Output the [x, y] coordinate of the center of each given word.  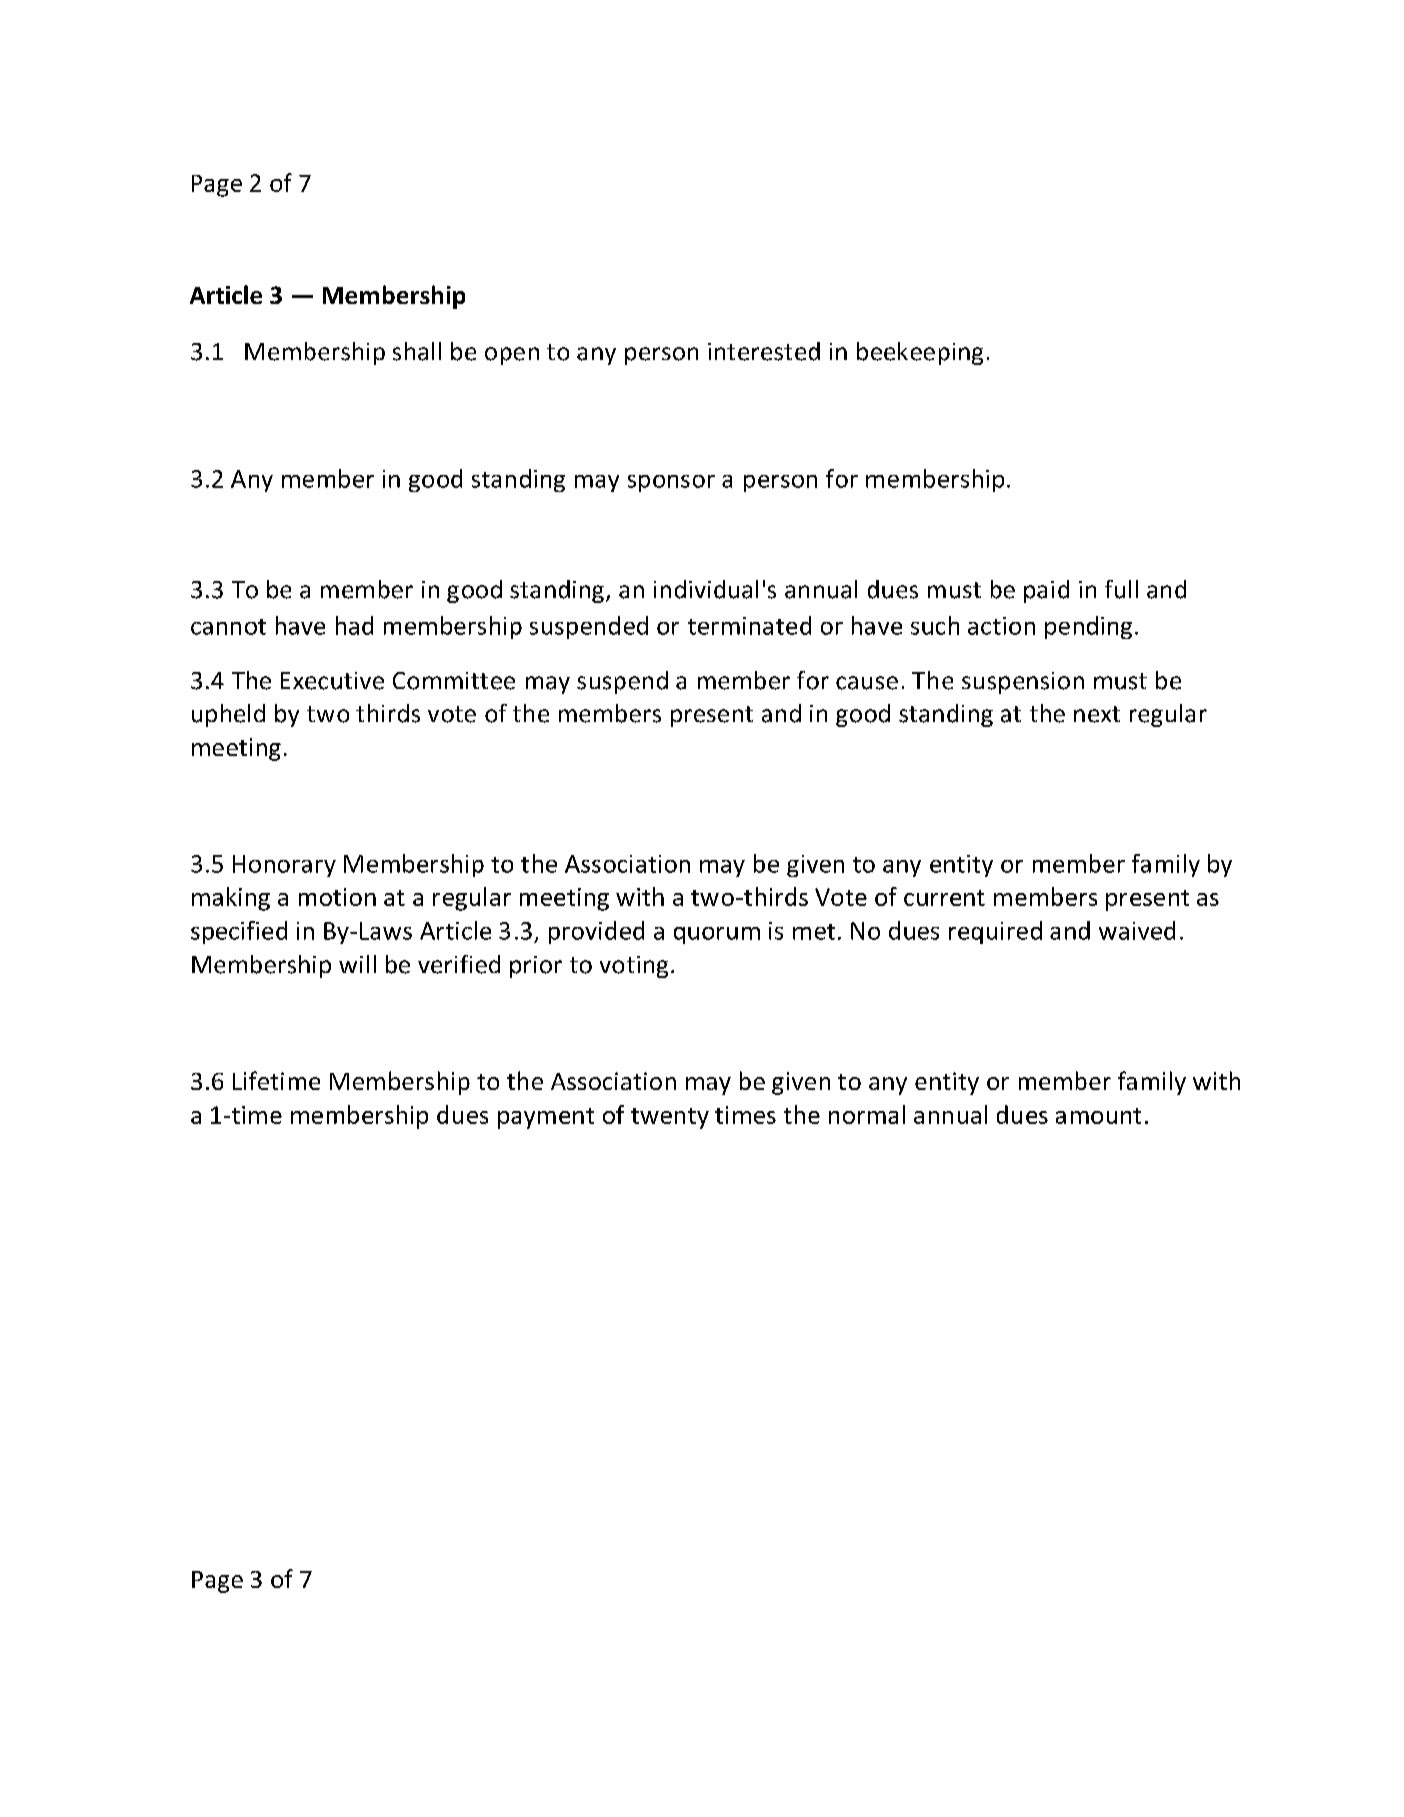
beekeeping [920, 353]
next [1097, 714]
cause [867, 683]
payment [546, 1118]
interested [764, 351]
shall [417, 351]
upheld [228, 715]
